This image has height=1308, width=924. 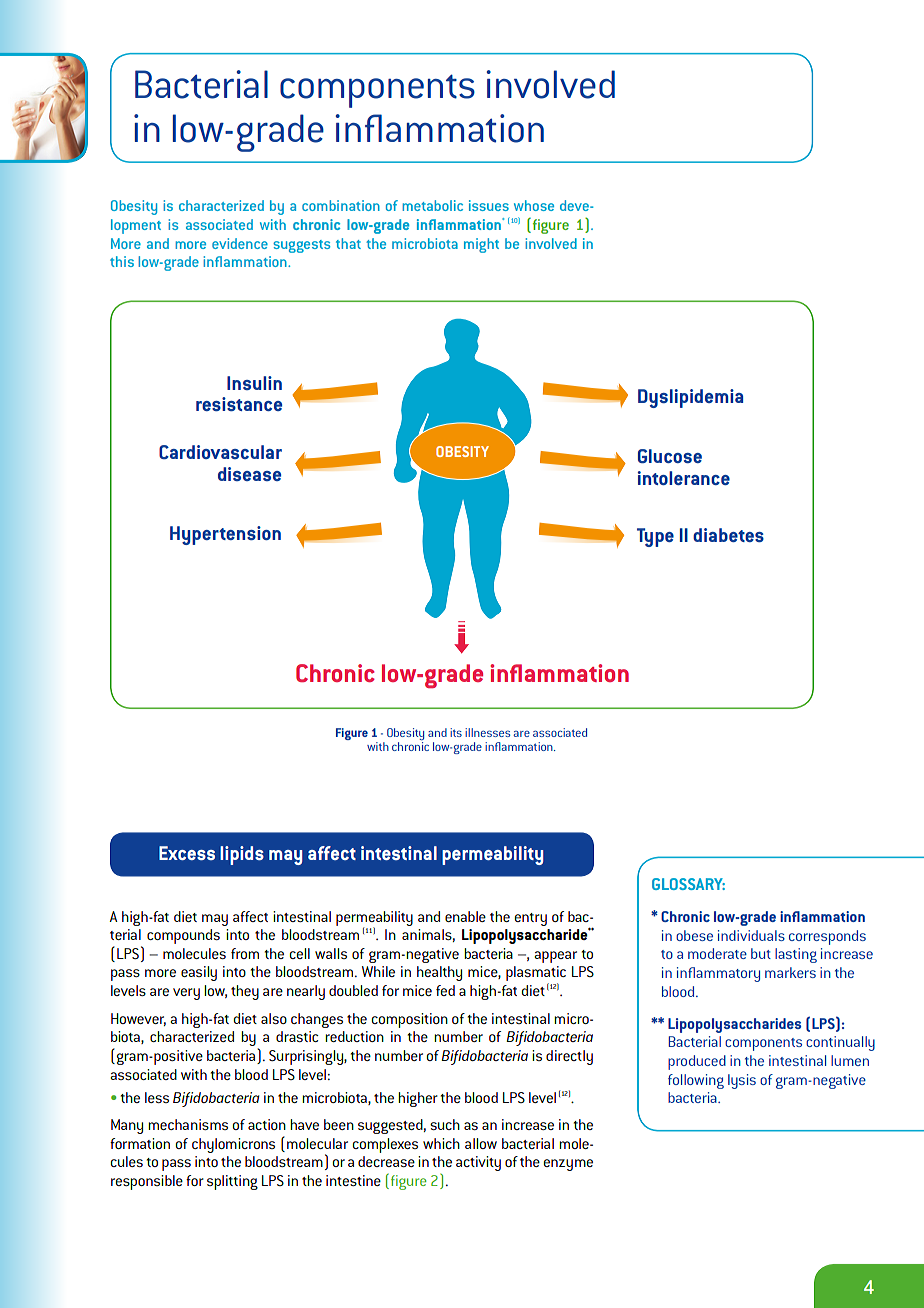 I want to click on individuals, so click(x=751, y=935).
